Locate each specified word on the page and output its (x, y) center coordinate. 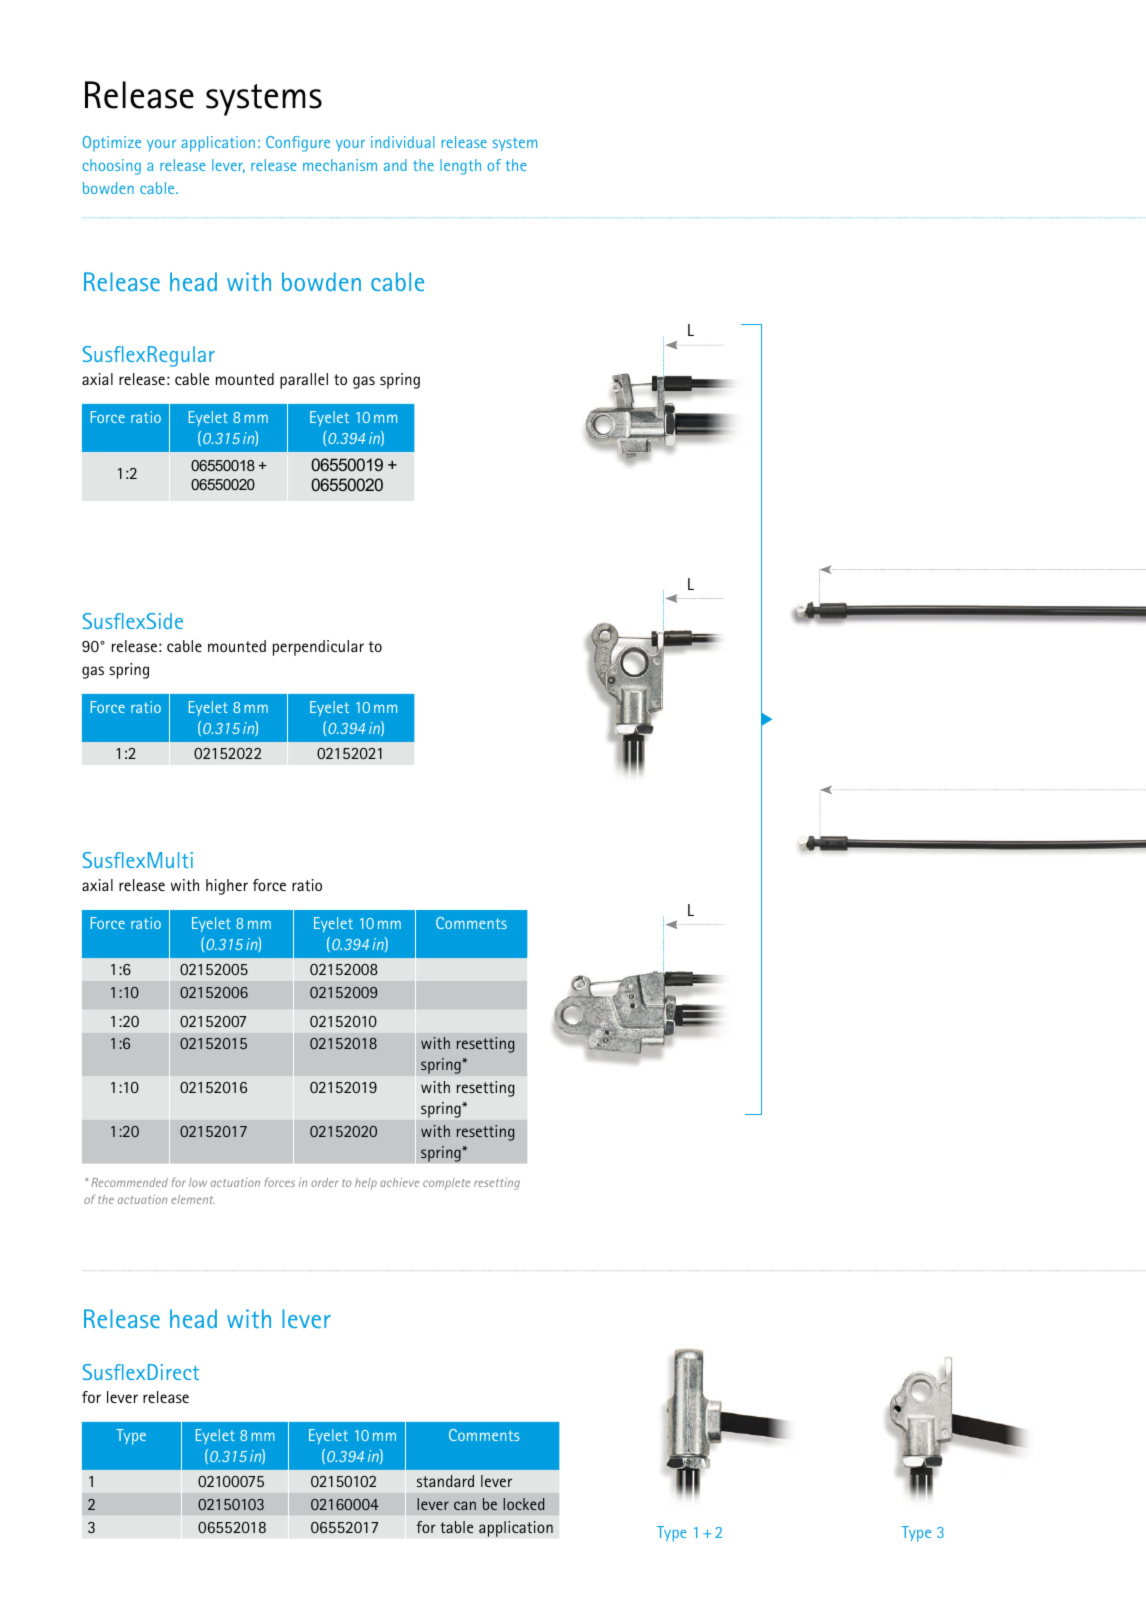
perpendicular (318, 648)
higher (227, 887)
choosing (111, 167)
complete (447, 1184)
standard (445, 1481)
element (193, 1199)
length (460, 167)
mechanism (340, 165)
